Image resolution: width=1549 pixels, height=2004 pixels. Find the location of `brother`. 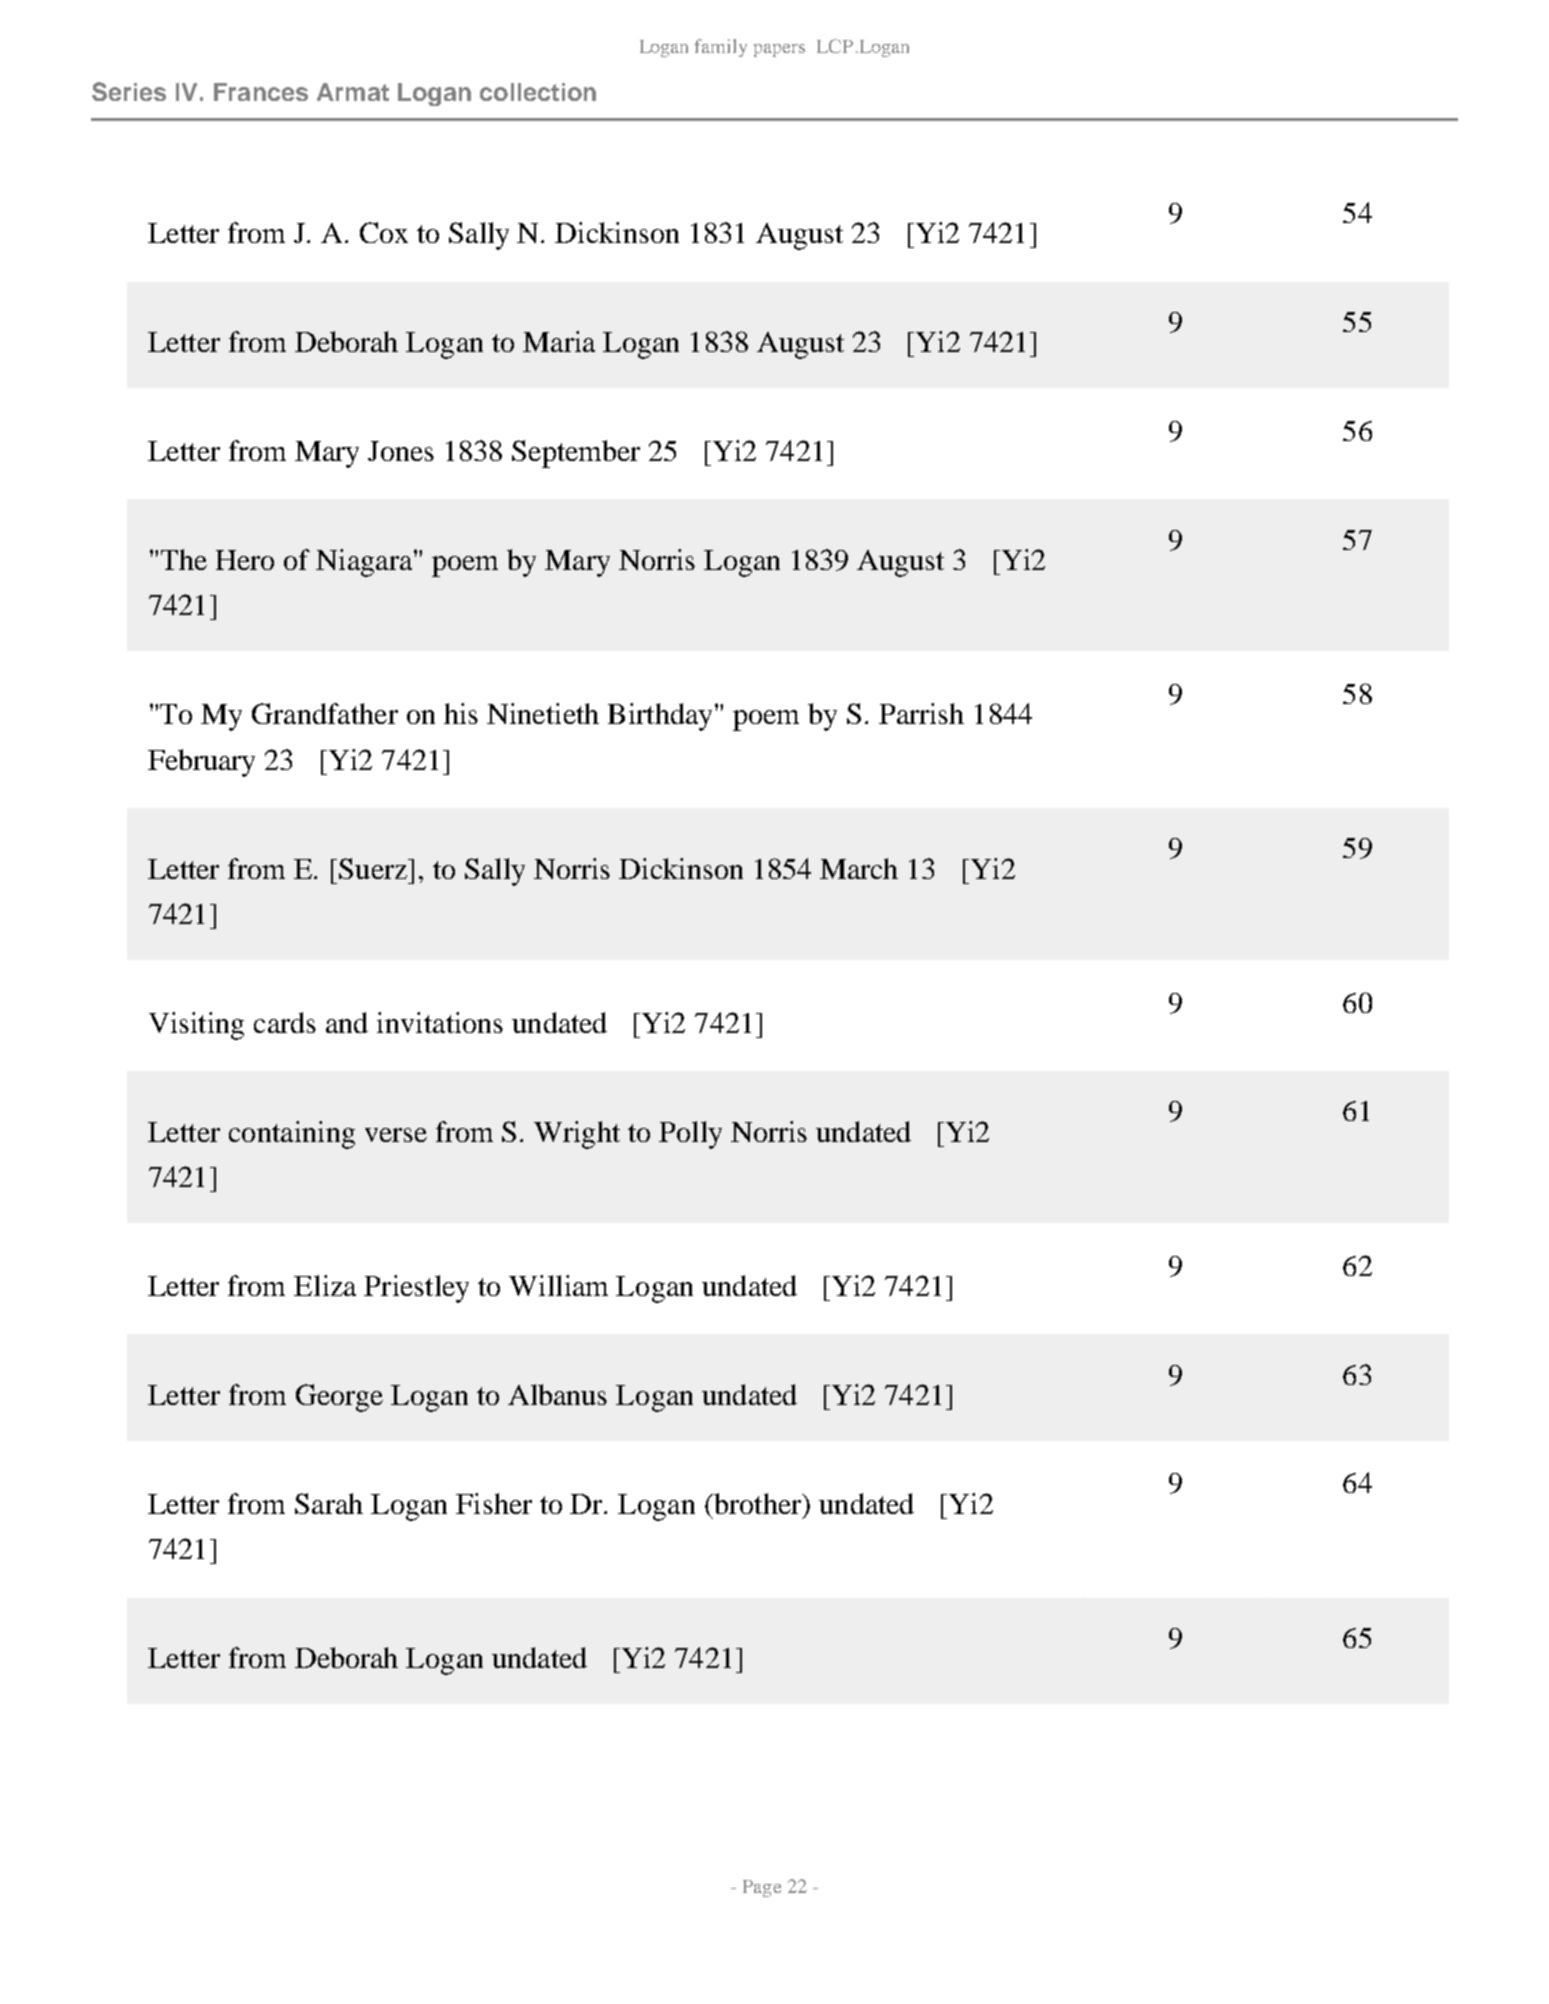

brother is located at coordinates (757, 1503).
